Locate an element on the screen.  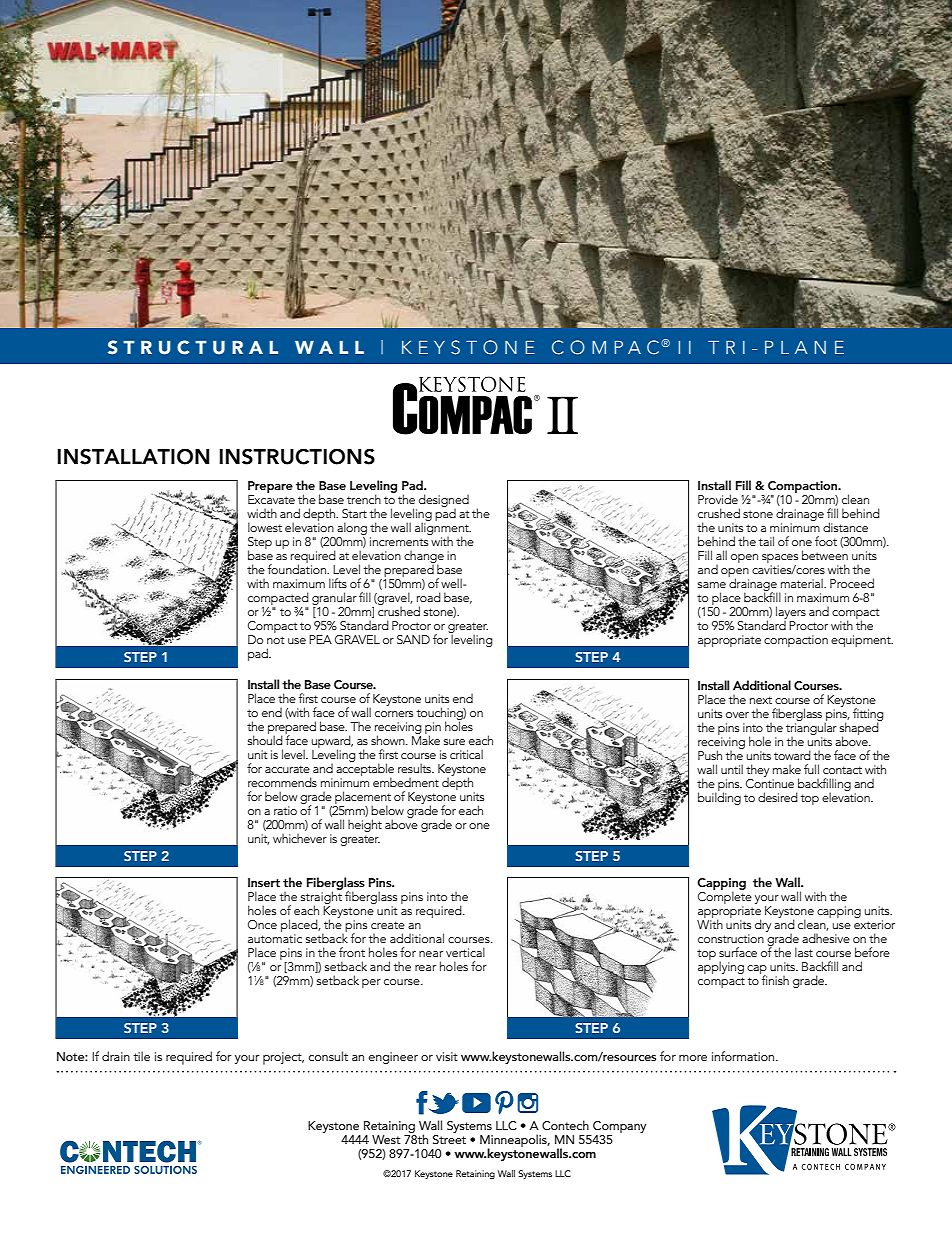
vertical is located at coordinates (465, 952).
